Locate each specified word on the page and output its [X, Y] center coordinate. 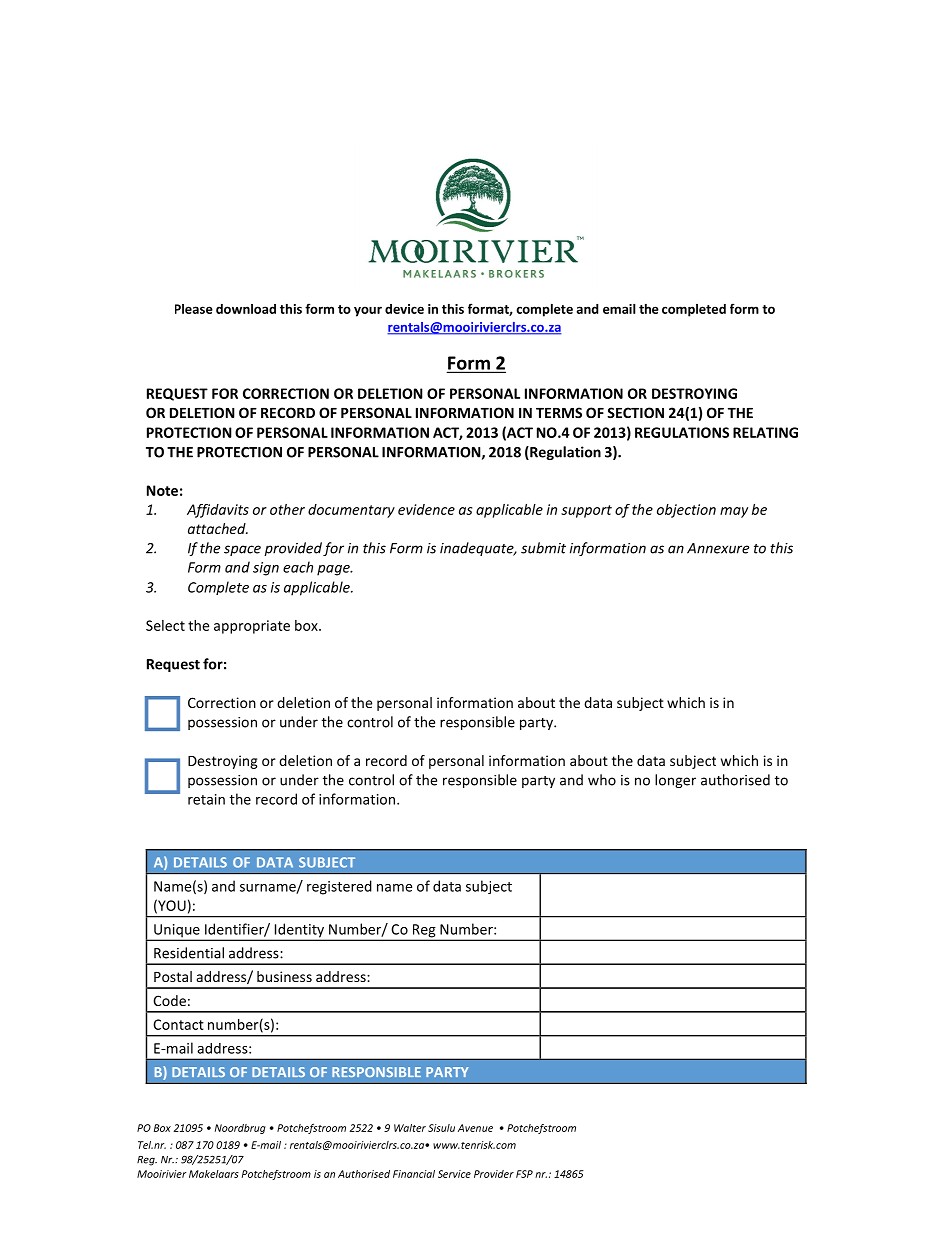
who [602, 780]
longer [675, 781]
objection [686, 511]
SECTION [635, 412]
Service [454, 1174]
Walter [410, 1128]
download [246, 309]
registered [339, 887]
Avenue [475, 1128]
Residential [189, 953]
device [404, 309]
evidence [426, 509]
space [242, 550]
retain [206, 799]
